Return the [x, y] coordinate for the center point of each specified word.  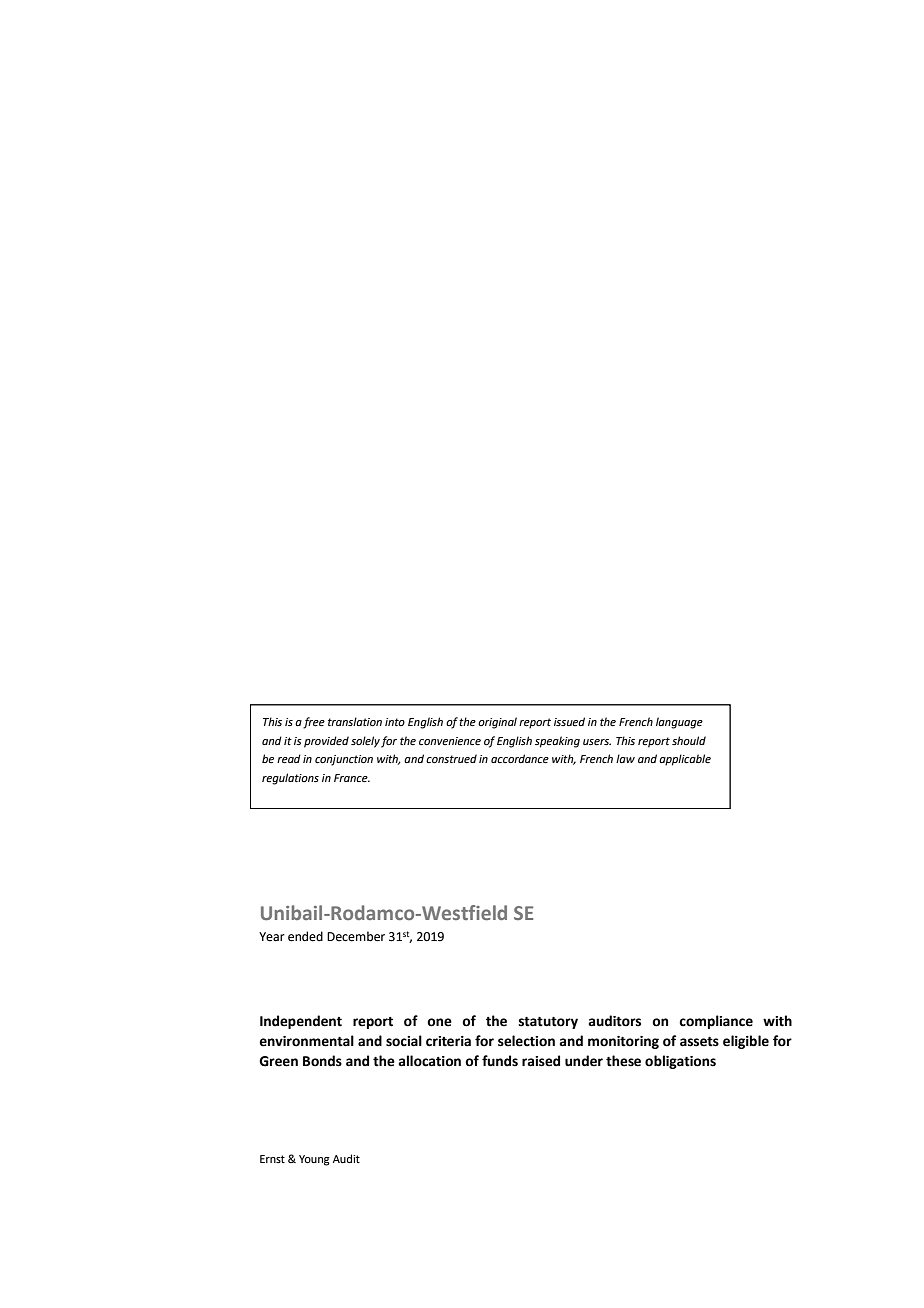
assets [699, 1042]
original [497, 723]
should [689, 740]
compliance [716, 1022]
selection [526, 1041]
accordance [520, 758]
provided [326, 742]
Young [314, 1160]
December [356, 936]
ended [305, 936]
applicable [685, 760]
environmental [306, 1041]
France [352, 778]
